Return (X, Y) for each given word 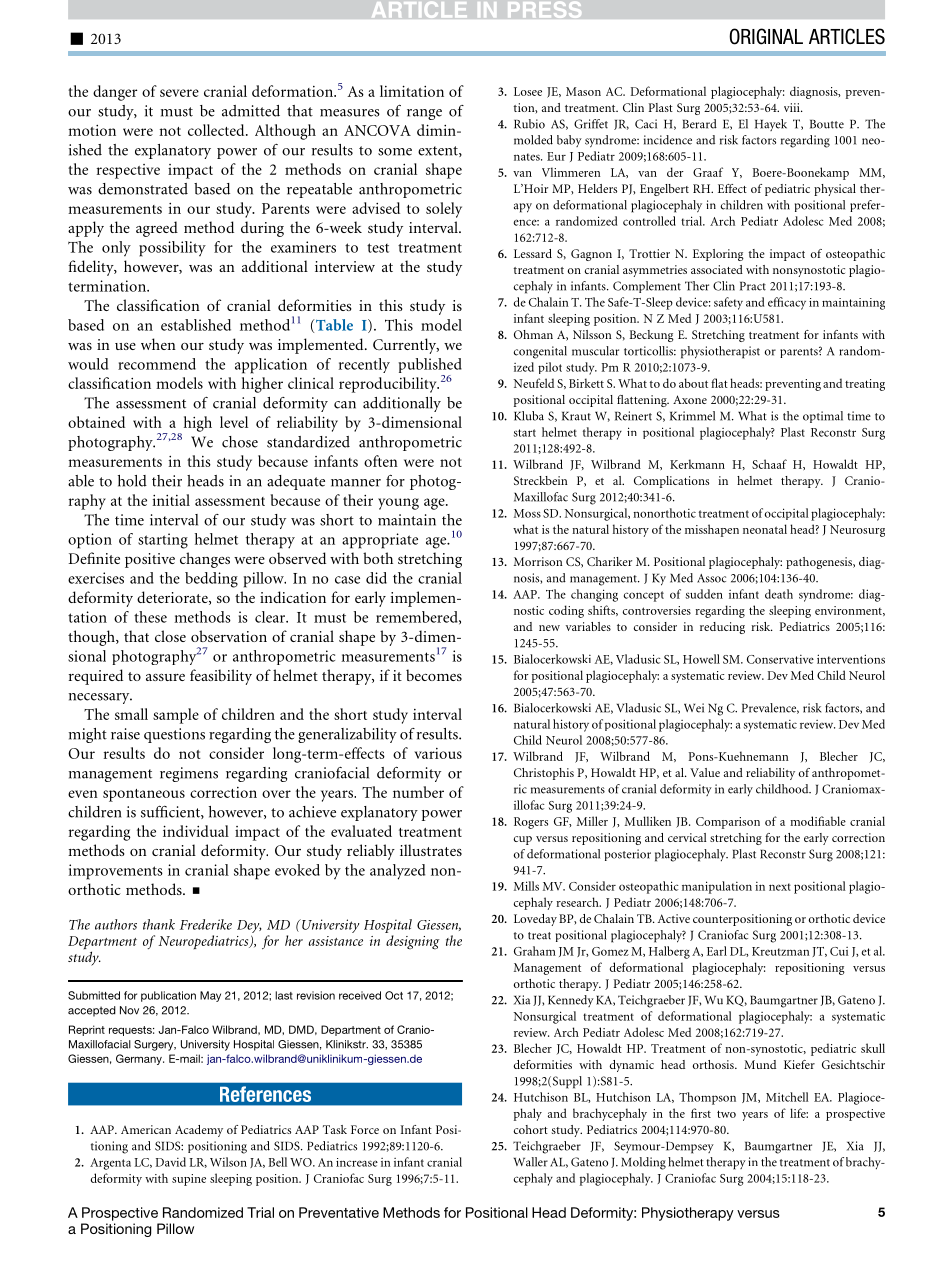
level (234, 422)
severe (179, 93)
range (424, 114)
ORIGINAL (766, 36)
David (171, 1162)
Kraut (576, 416)
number (418, 792)
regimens (189, 774)
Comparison (728, 823)
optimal (823, 417)
